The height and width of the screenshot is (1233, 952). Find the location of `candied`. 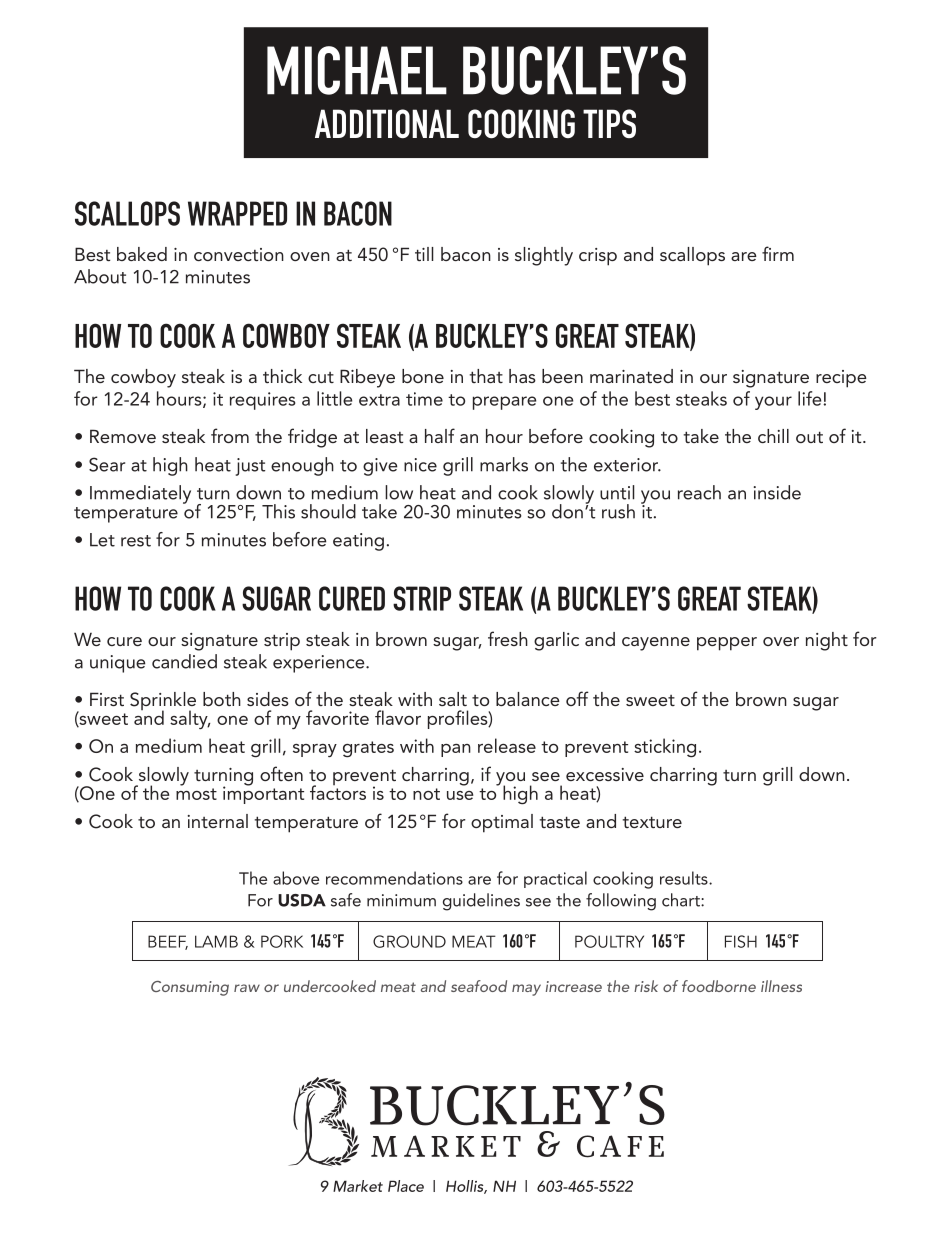

candied is located at coordinates (184, 661).
